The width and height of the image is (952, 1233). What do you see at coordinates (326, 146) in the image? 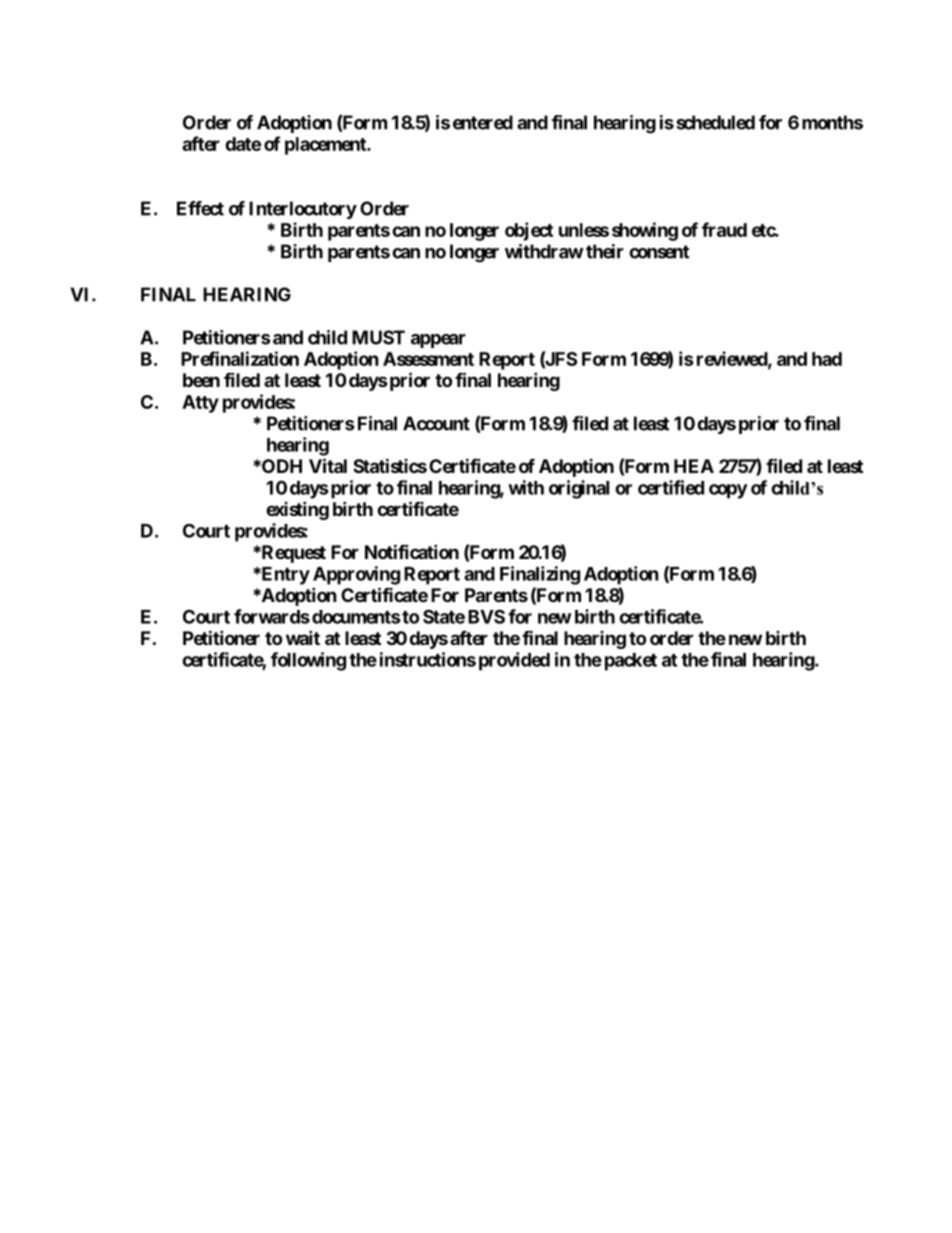
I see `placement` at bounding box center [326, 146].
